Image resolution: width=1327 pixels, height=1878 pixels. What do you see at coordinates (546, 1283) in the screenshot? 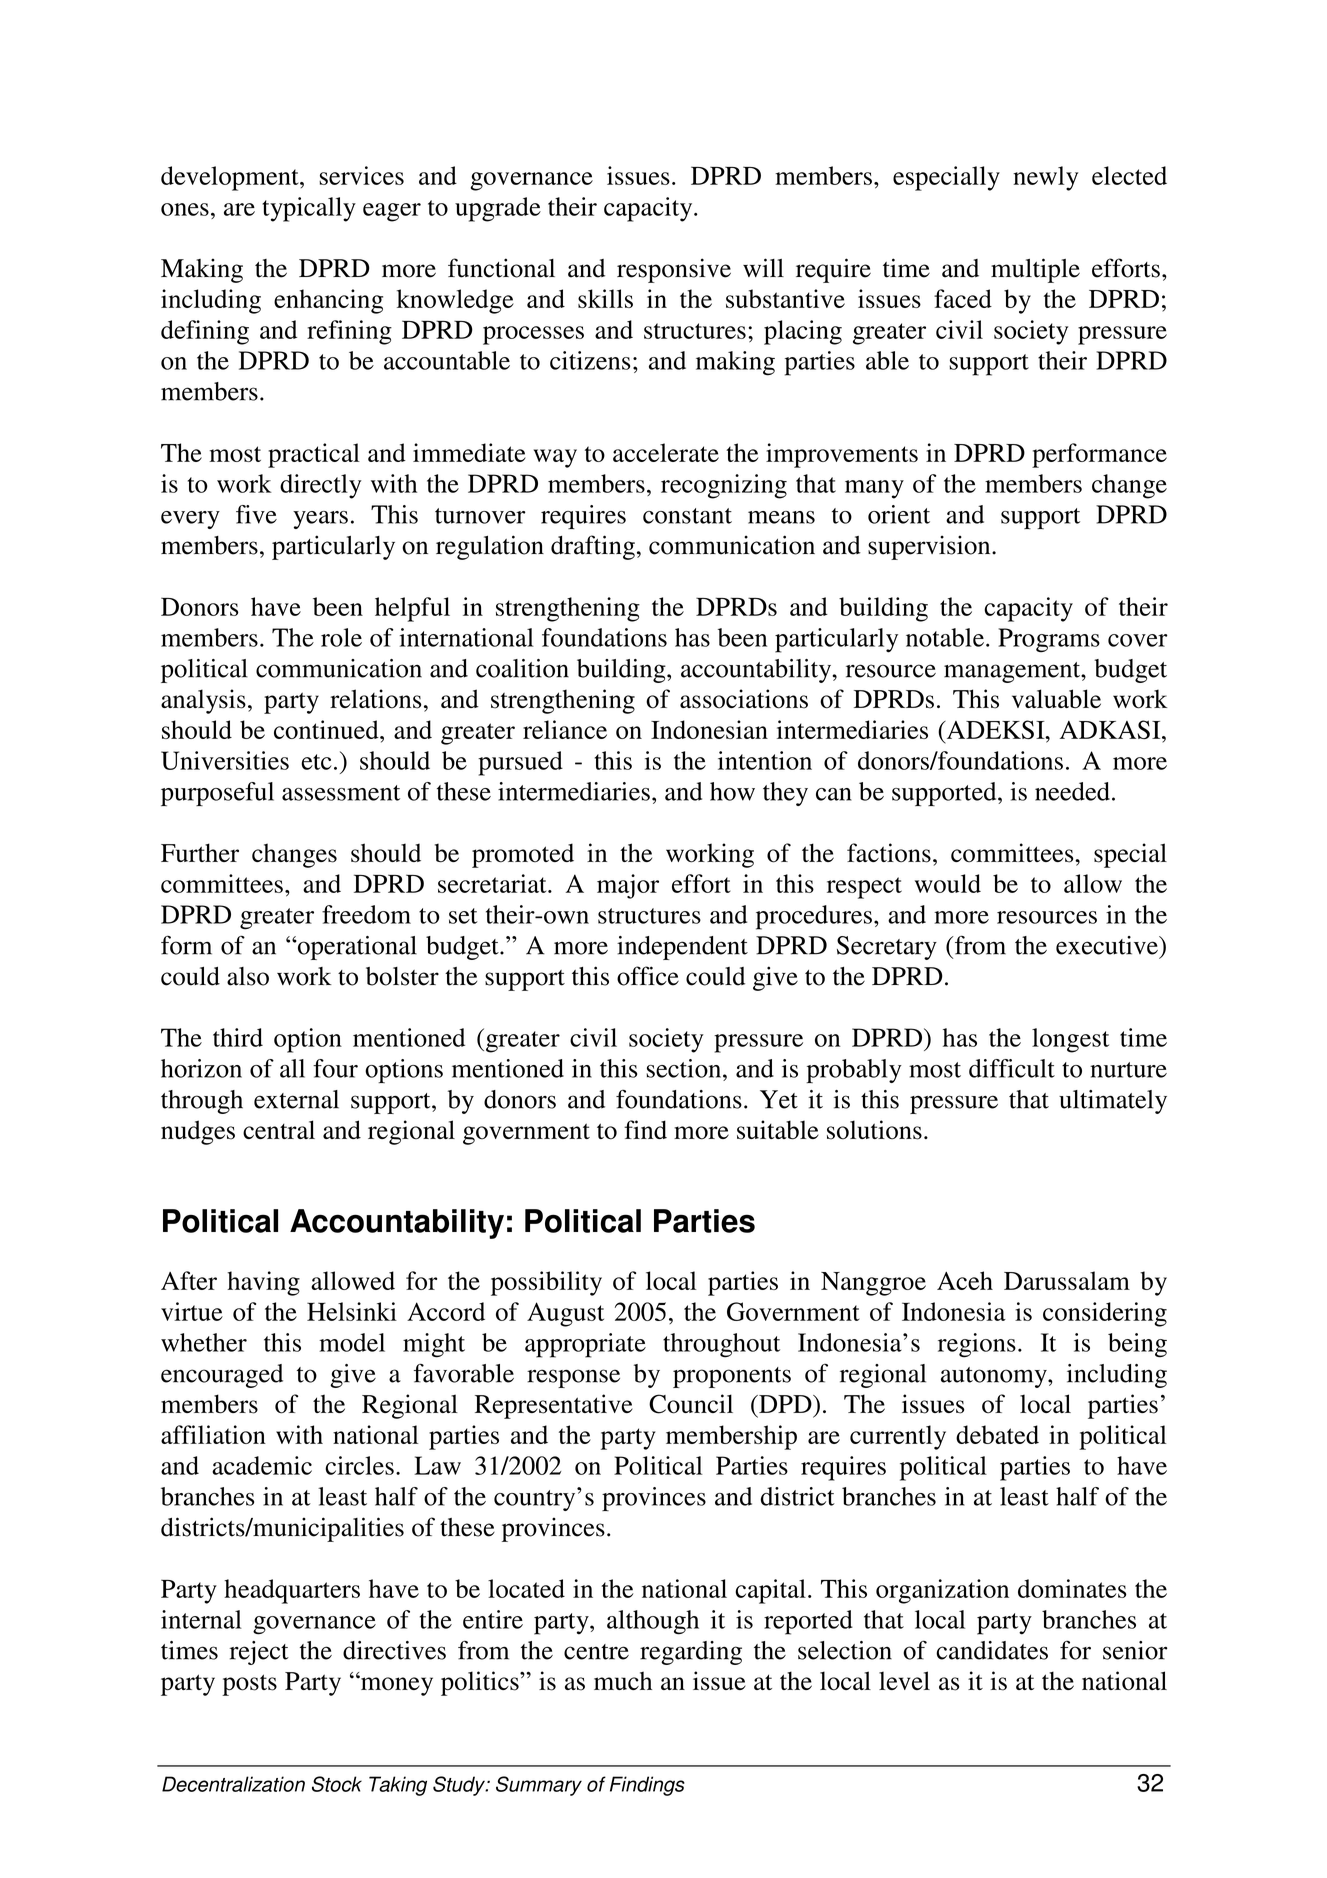
I see `possibility` at bounding box center [546, 1283].
